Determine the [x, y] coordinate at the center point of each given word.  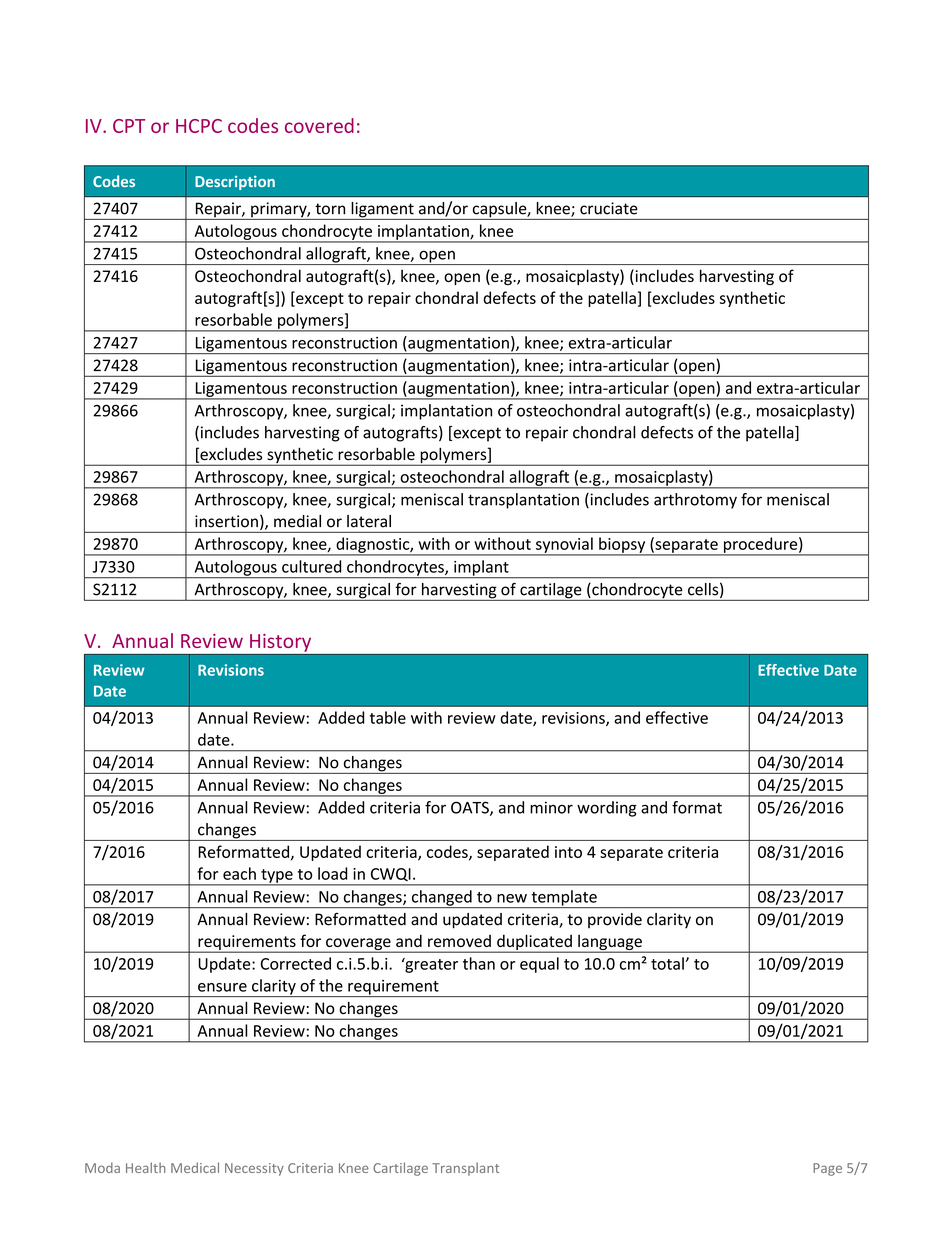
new [512, 898]
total [667, 963]
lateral [369, 521]
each [239, 873]
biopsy [622, 546]
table [388, 717]
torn [330, 209]
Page [827, 1169]
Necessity [254, 1169]
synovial [564, 546]
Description [235, 183]
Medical [195, 1167]
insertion [226, 521]
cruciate [609, 208]
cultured [312, 566]
